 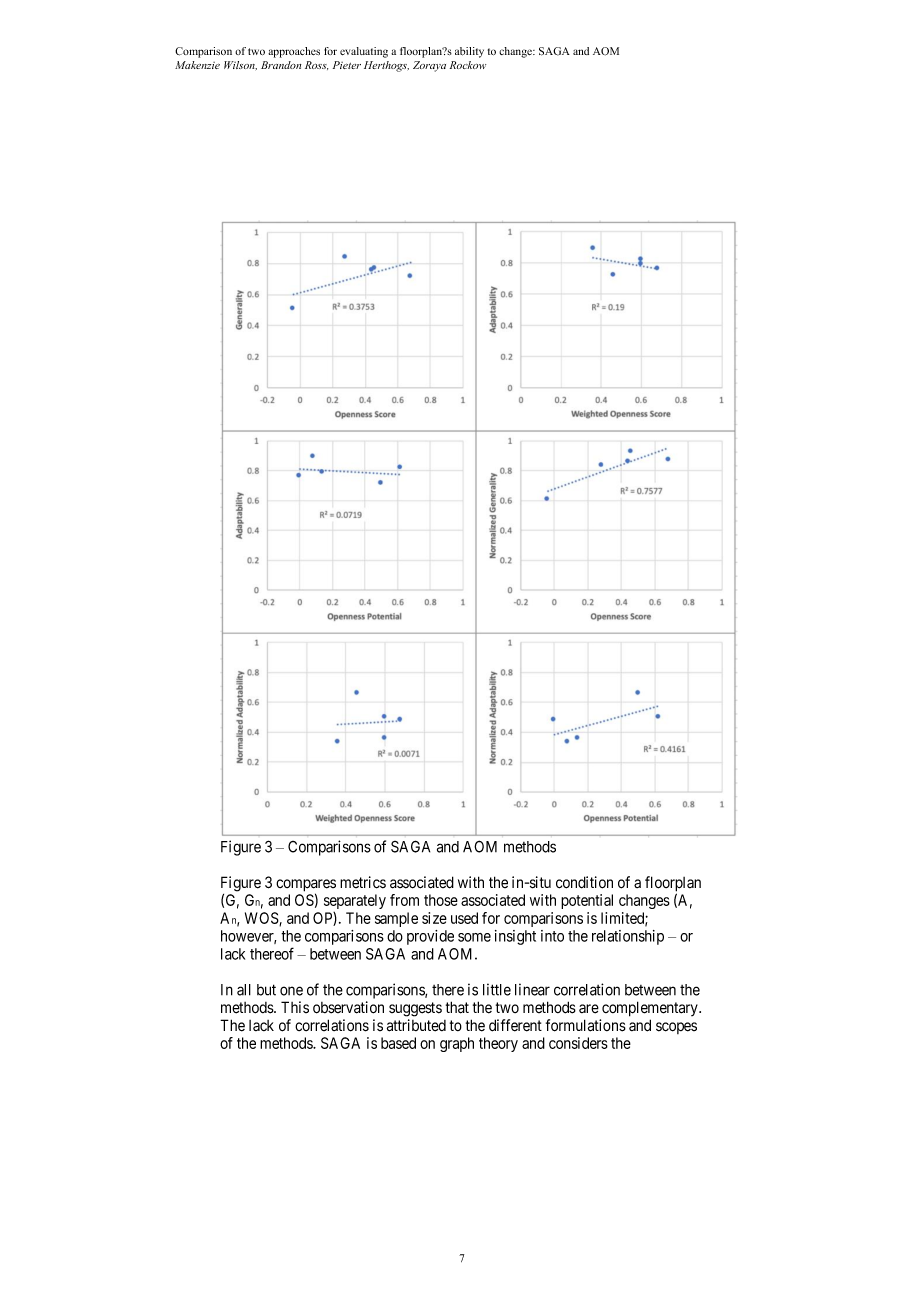 I want to click on Ross, so click(x=316, y=65).
